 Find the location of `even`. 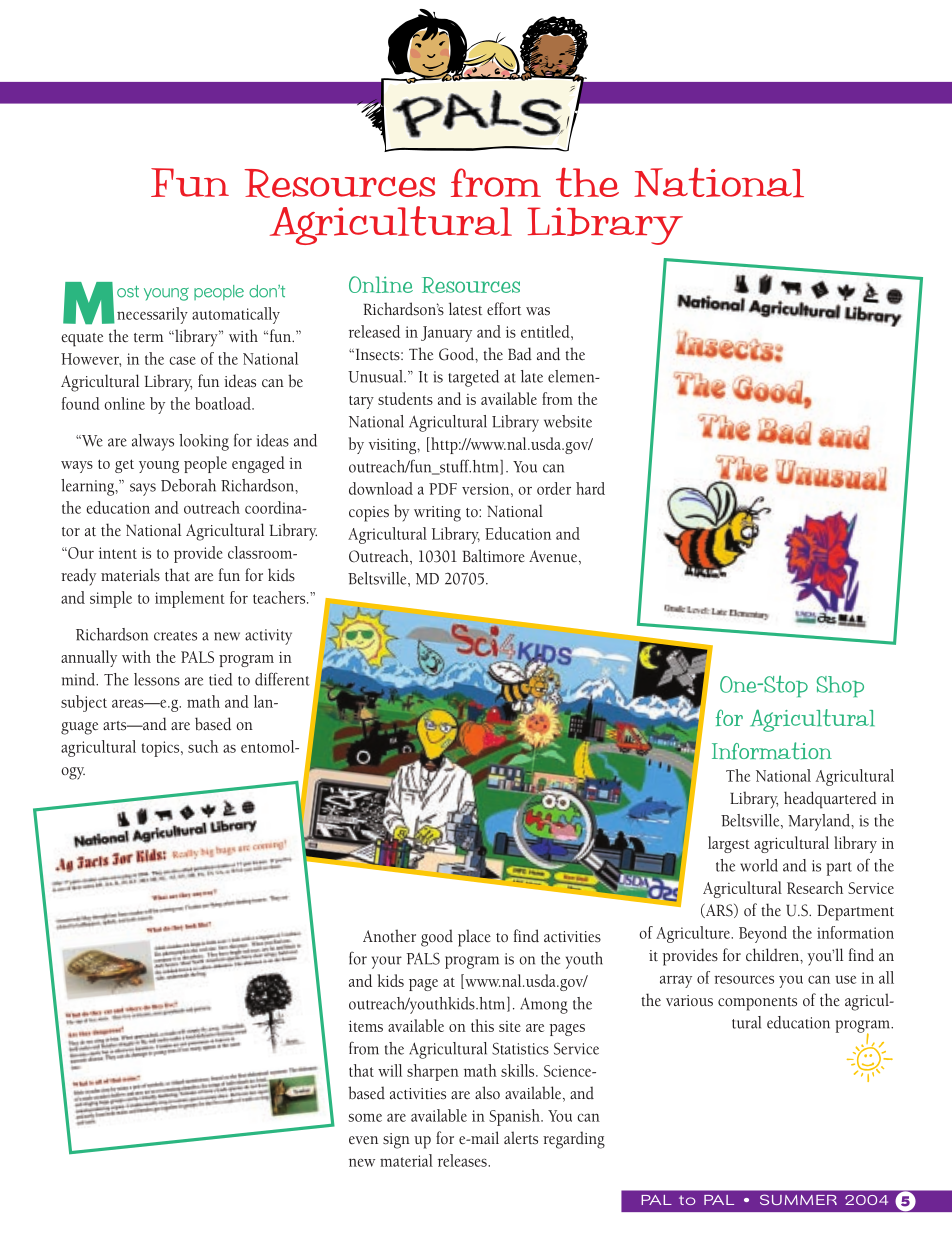

even is located at coordinates (363, 1140).
